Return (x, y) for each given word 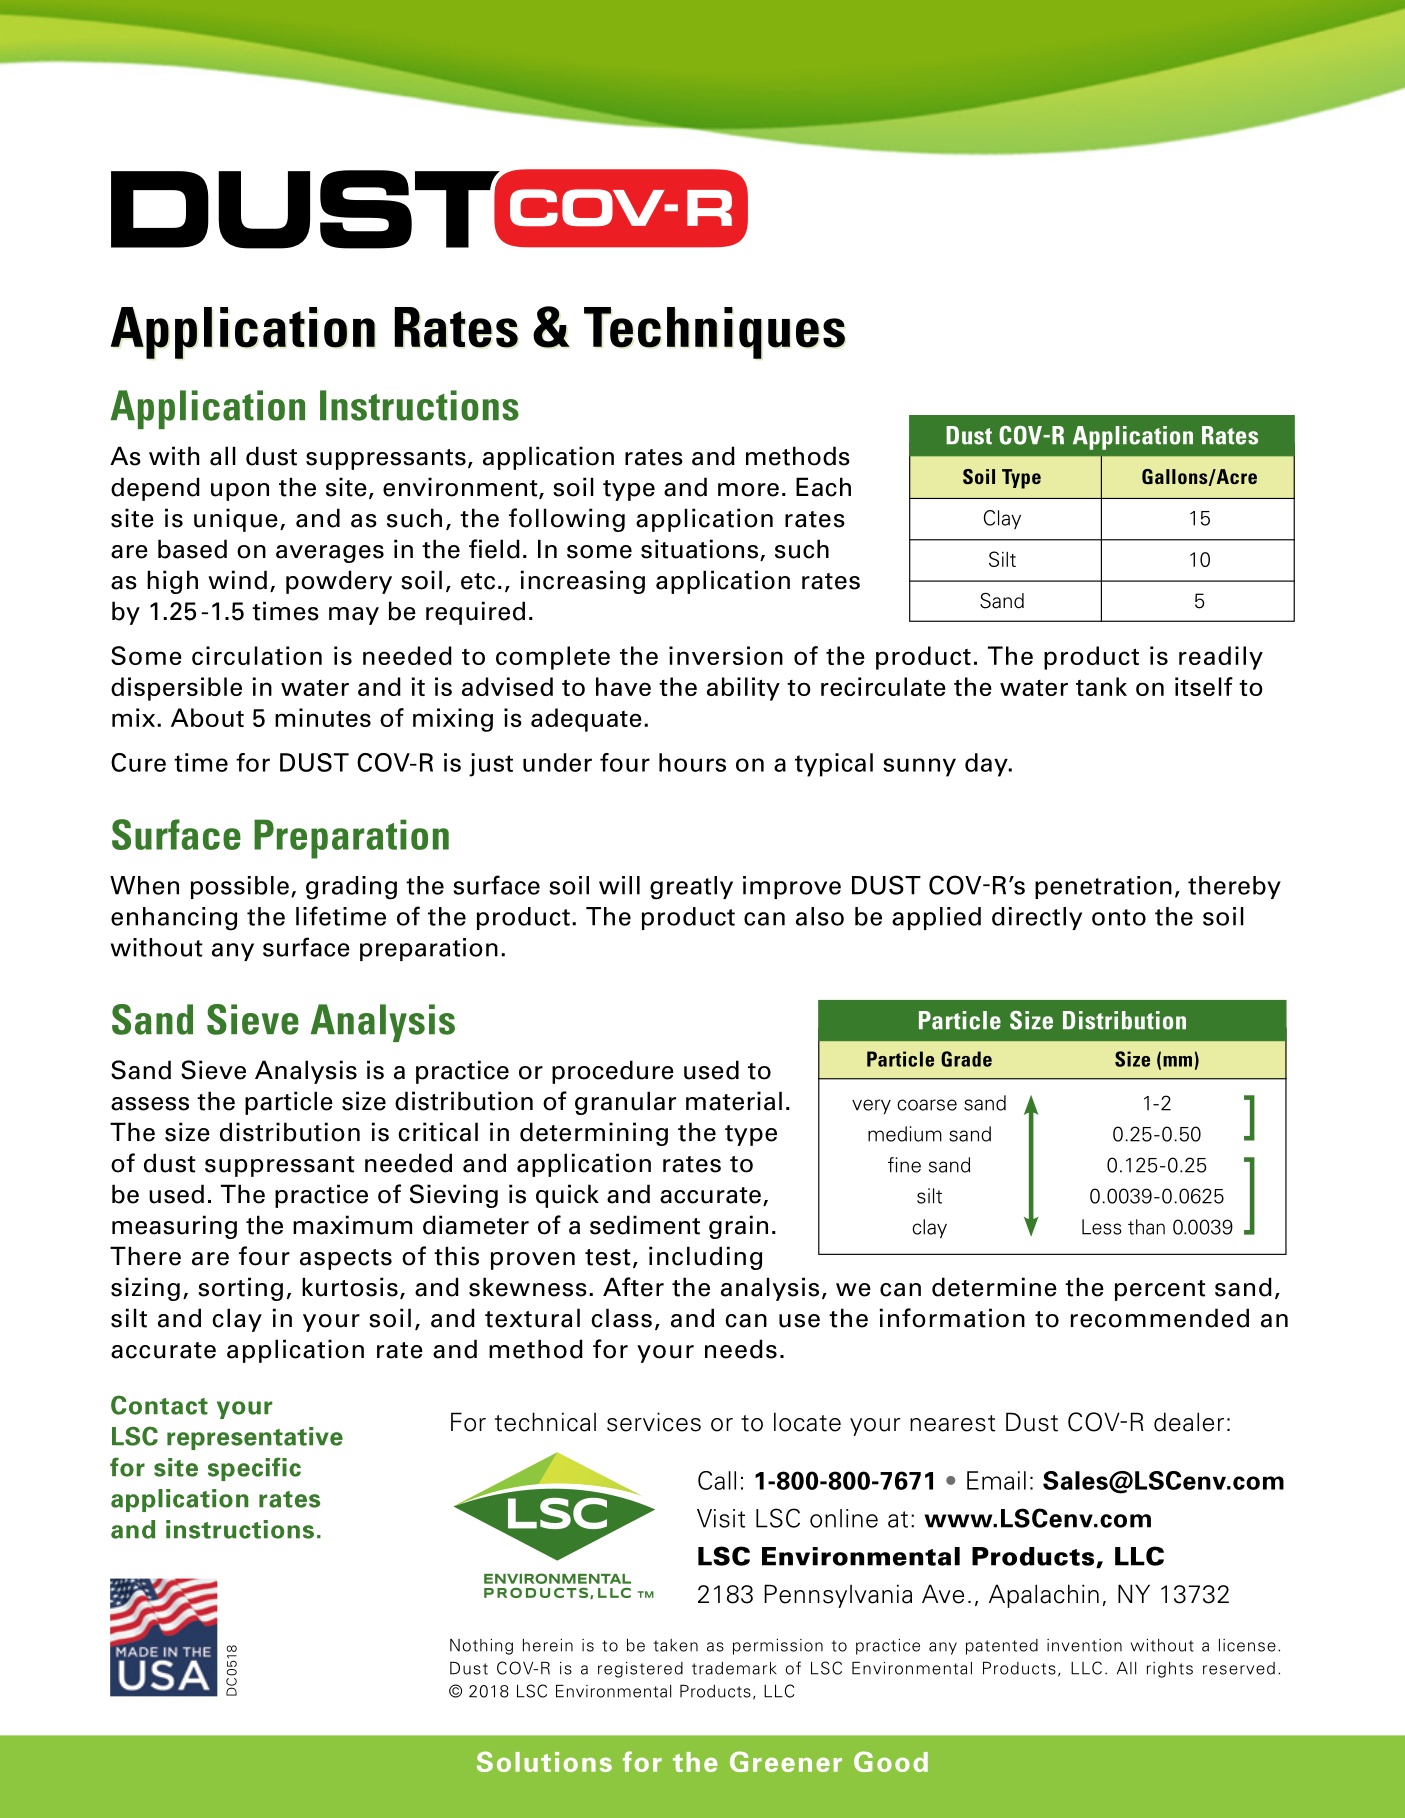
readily (1221, 658)
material (734, 1101)
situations (699, 549)
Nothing (481, 1647)
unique (236, 520)
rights (1170, 1670)
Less (1102, 1227)
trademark (734, 1668)
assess (150, 1104)
